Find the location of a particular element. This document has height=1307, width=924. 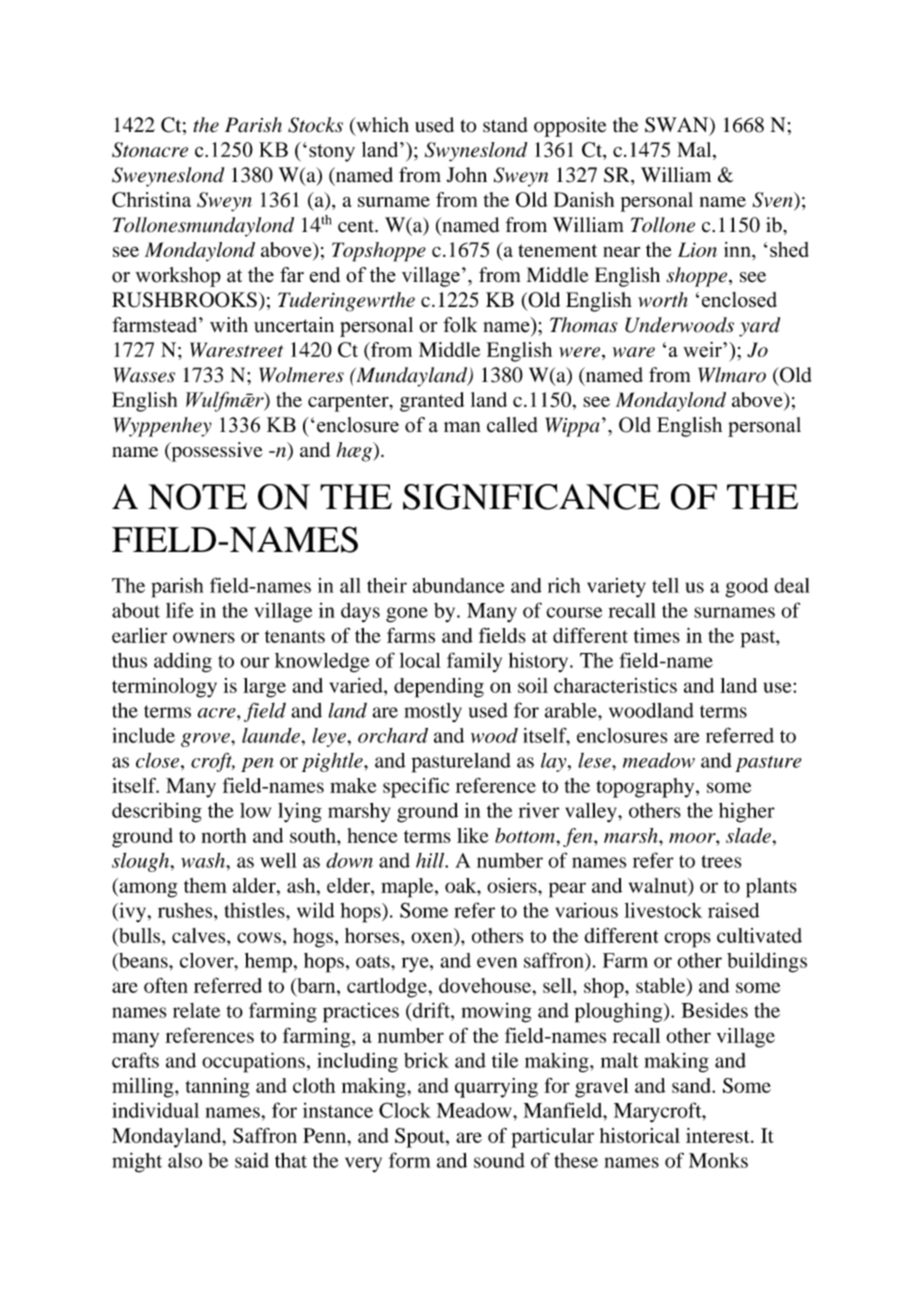

like is located at coordinates (473, 835).
